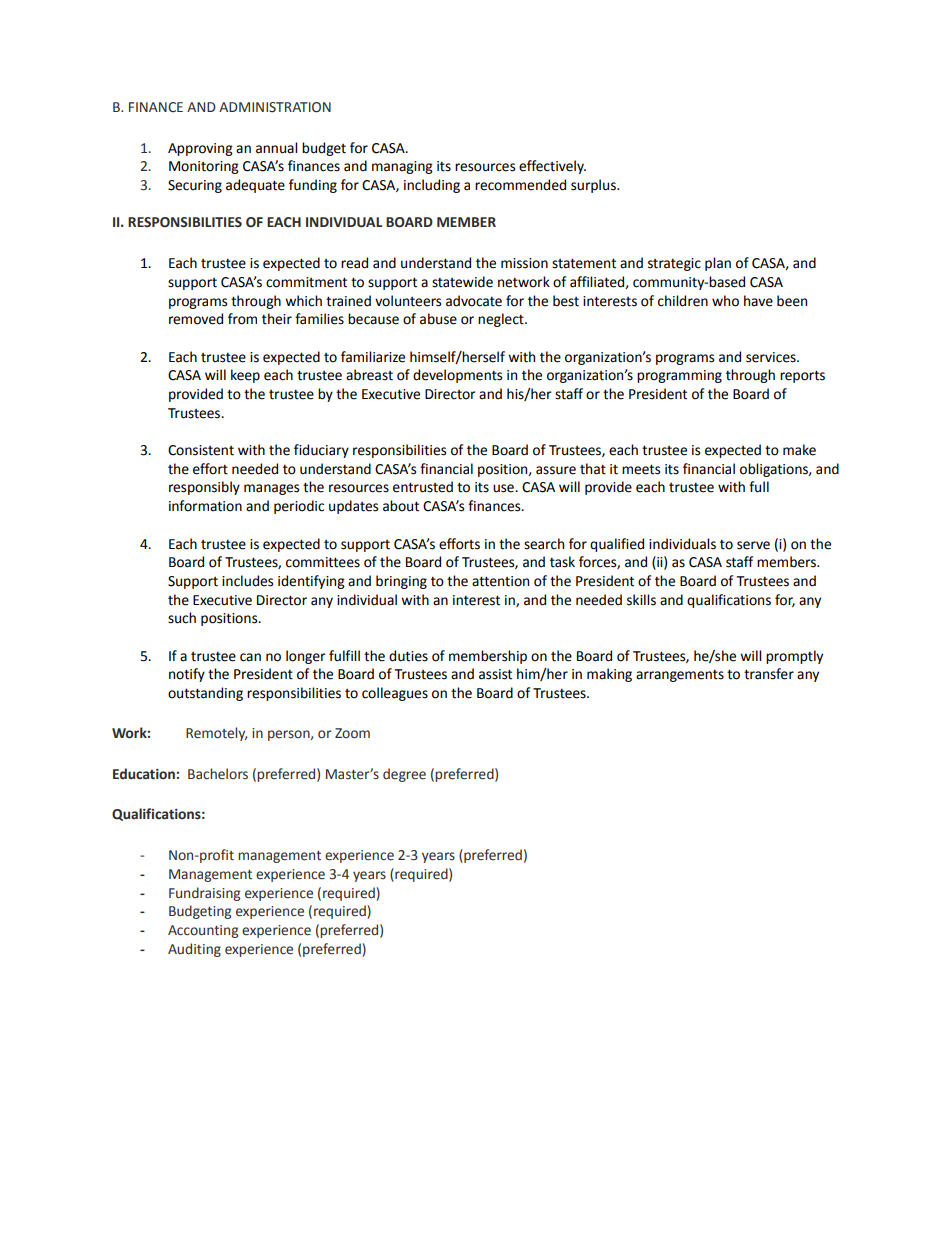 This screenshot has height=1233, width=952. I want to click on such, so click(182, 618).
